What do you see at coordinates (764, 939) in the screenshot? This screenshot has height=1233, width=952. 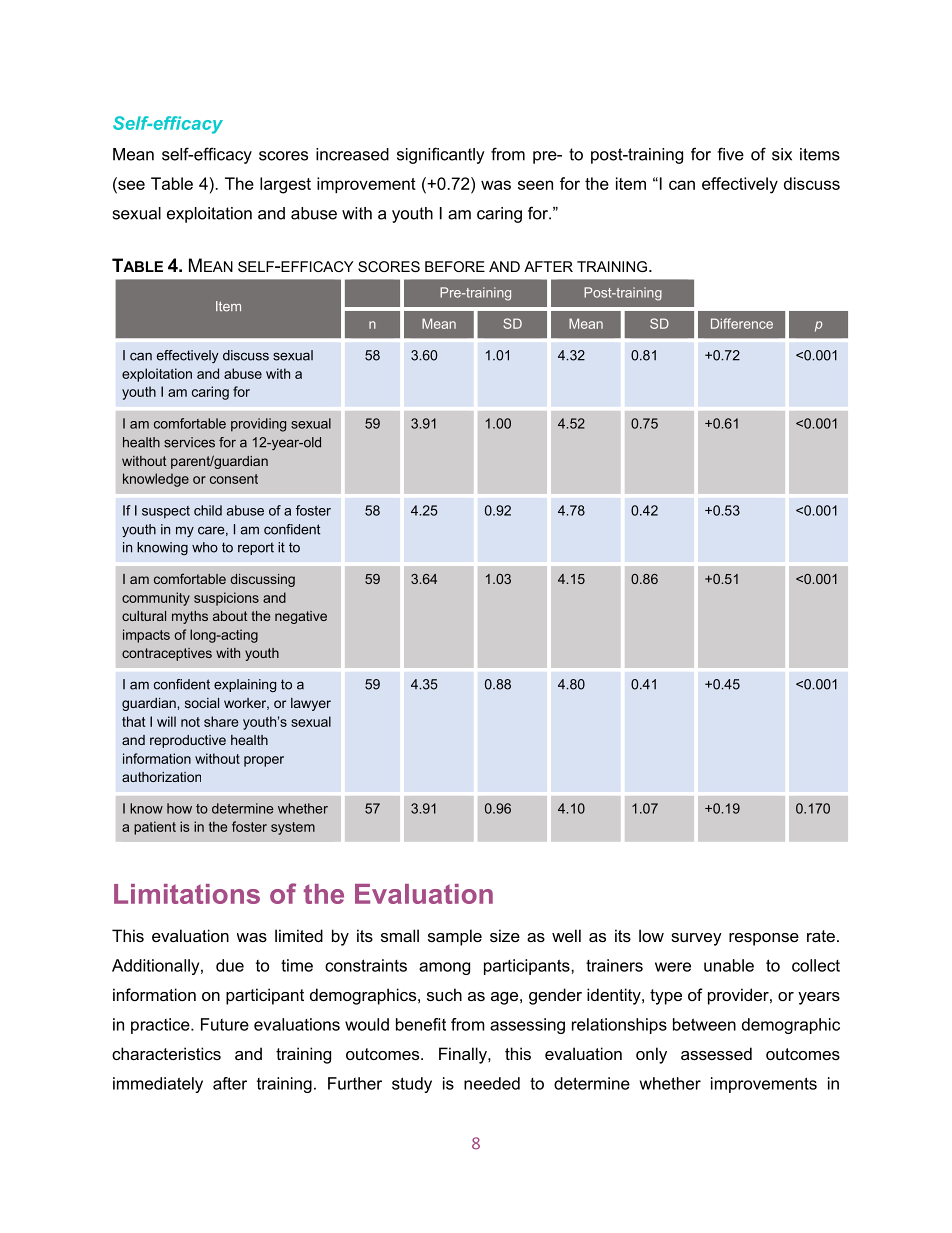 I see `response` at bounding box center [764, 939].
